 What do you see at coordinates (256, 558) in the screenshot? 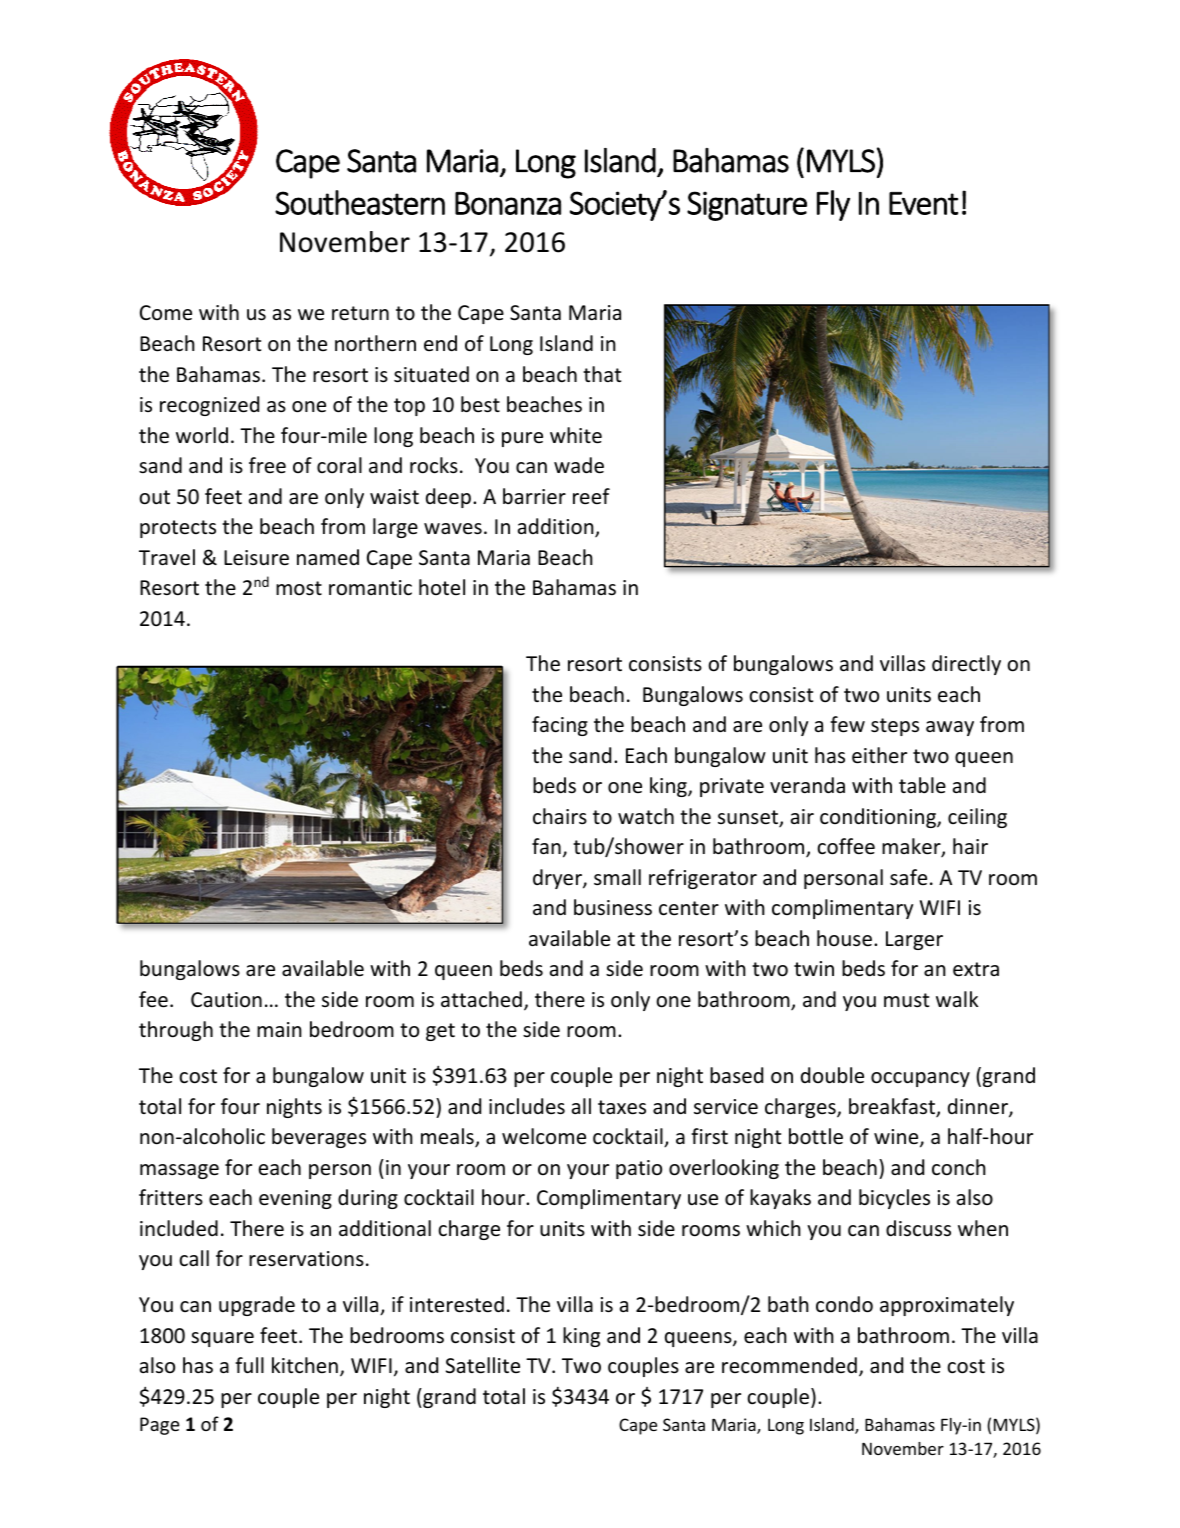
I see `Leisure` at bounding box center [256, 558].
